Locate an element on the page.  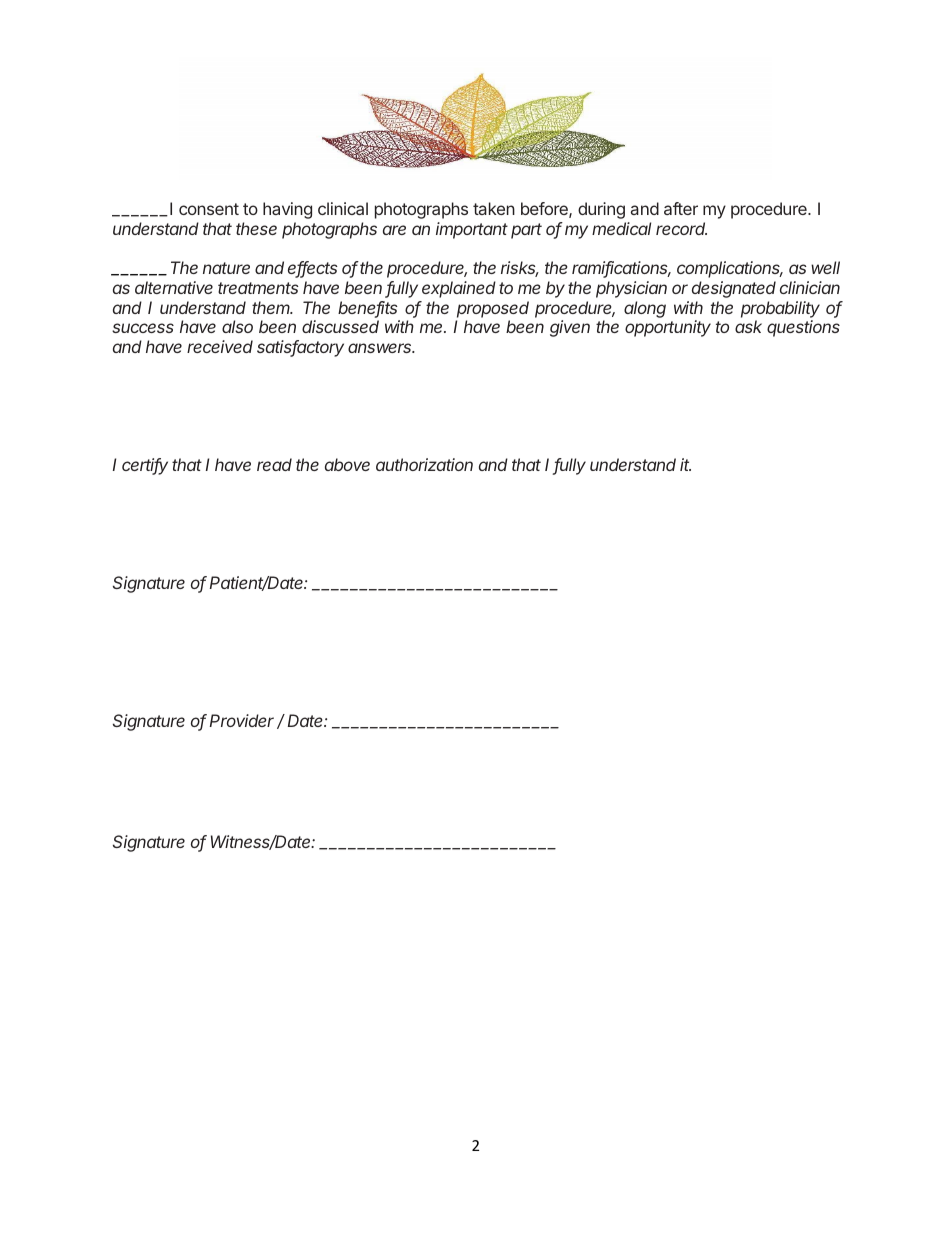
designated is located at coordinates (734, 289).
